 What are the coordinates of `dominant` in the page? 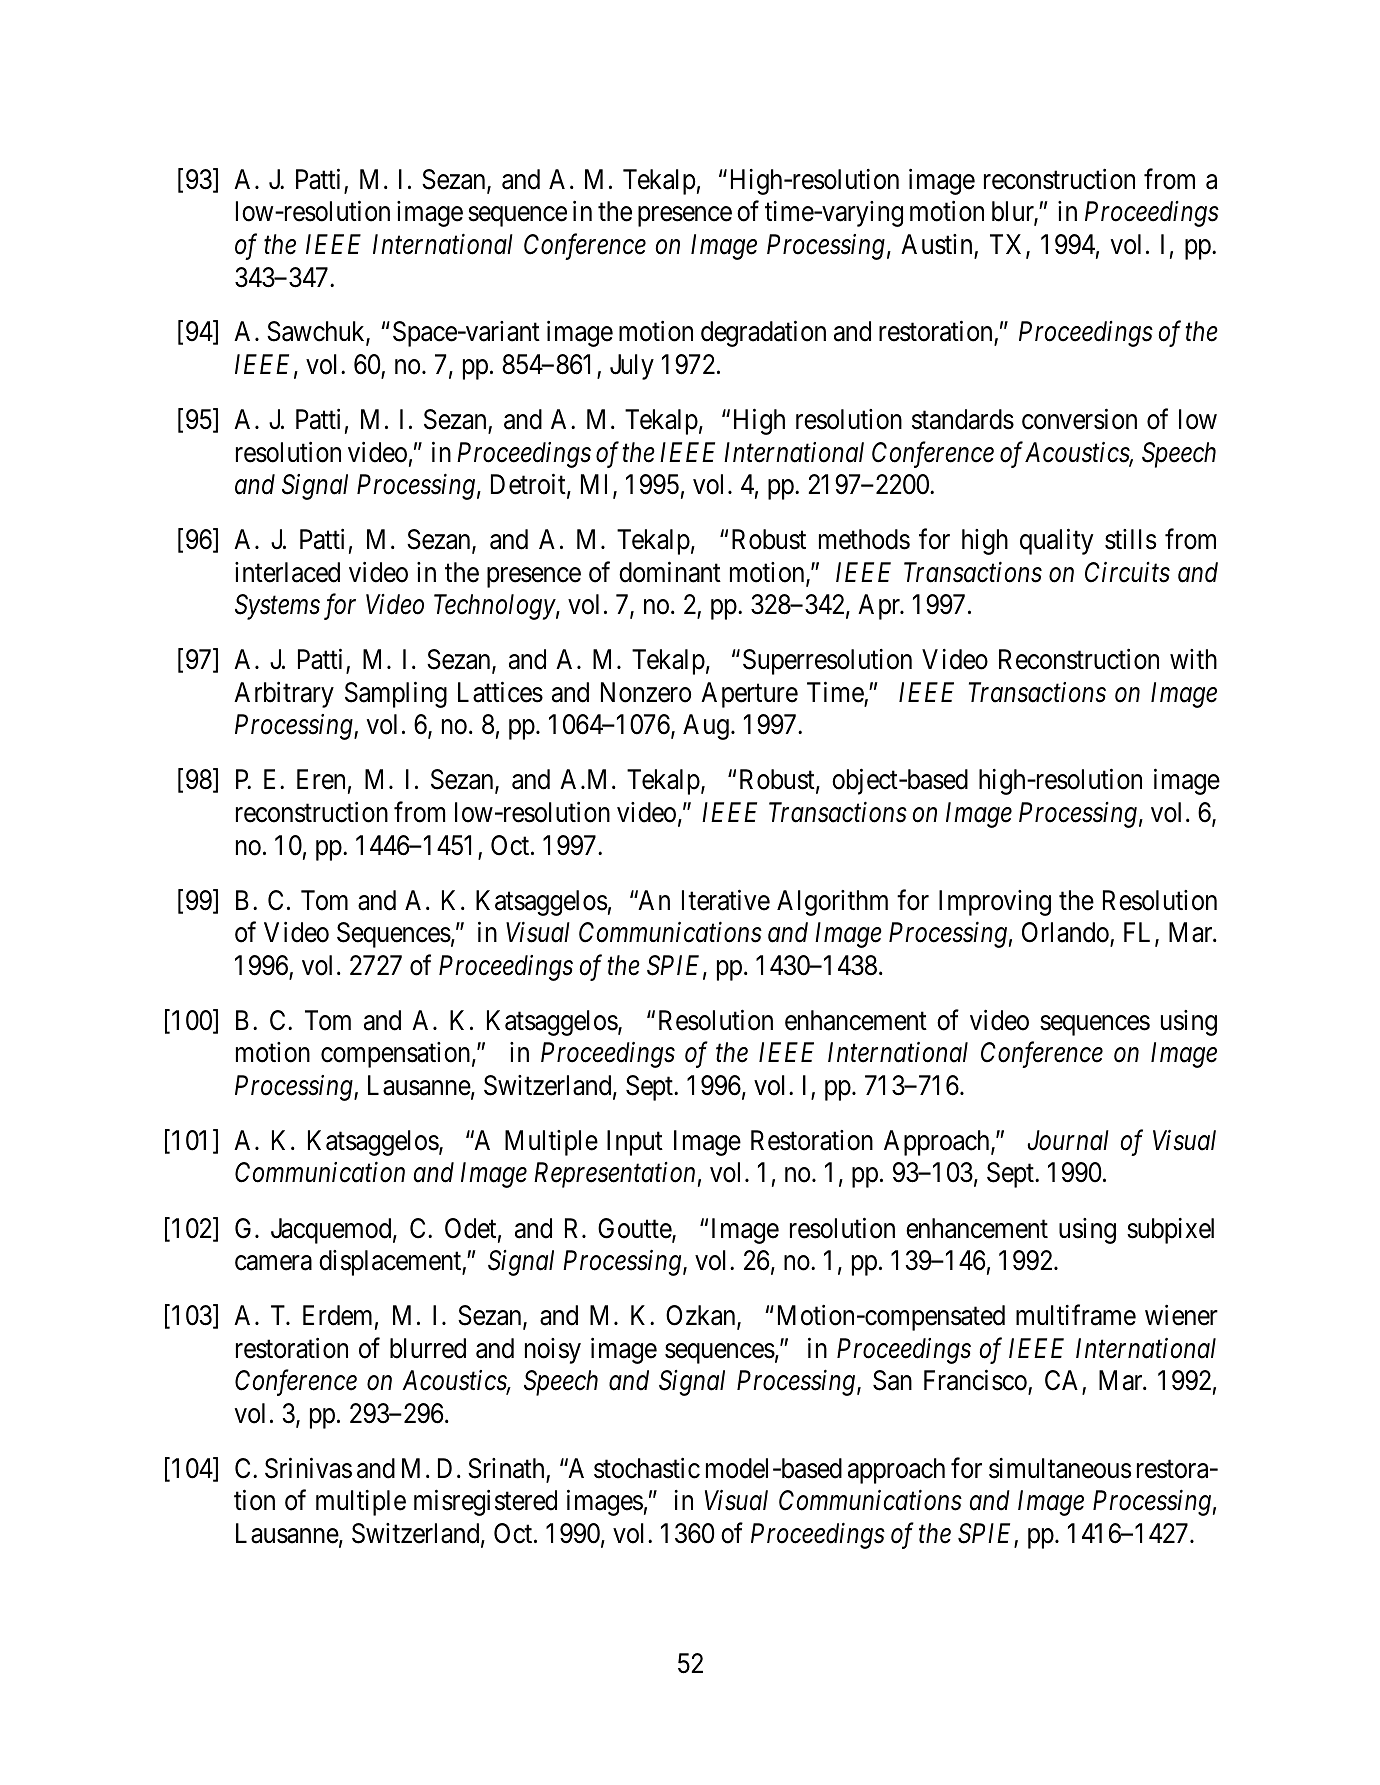 It's located at (670, 572).
